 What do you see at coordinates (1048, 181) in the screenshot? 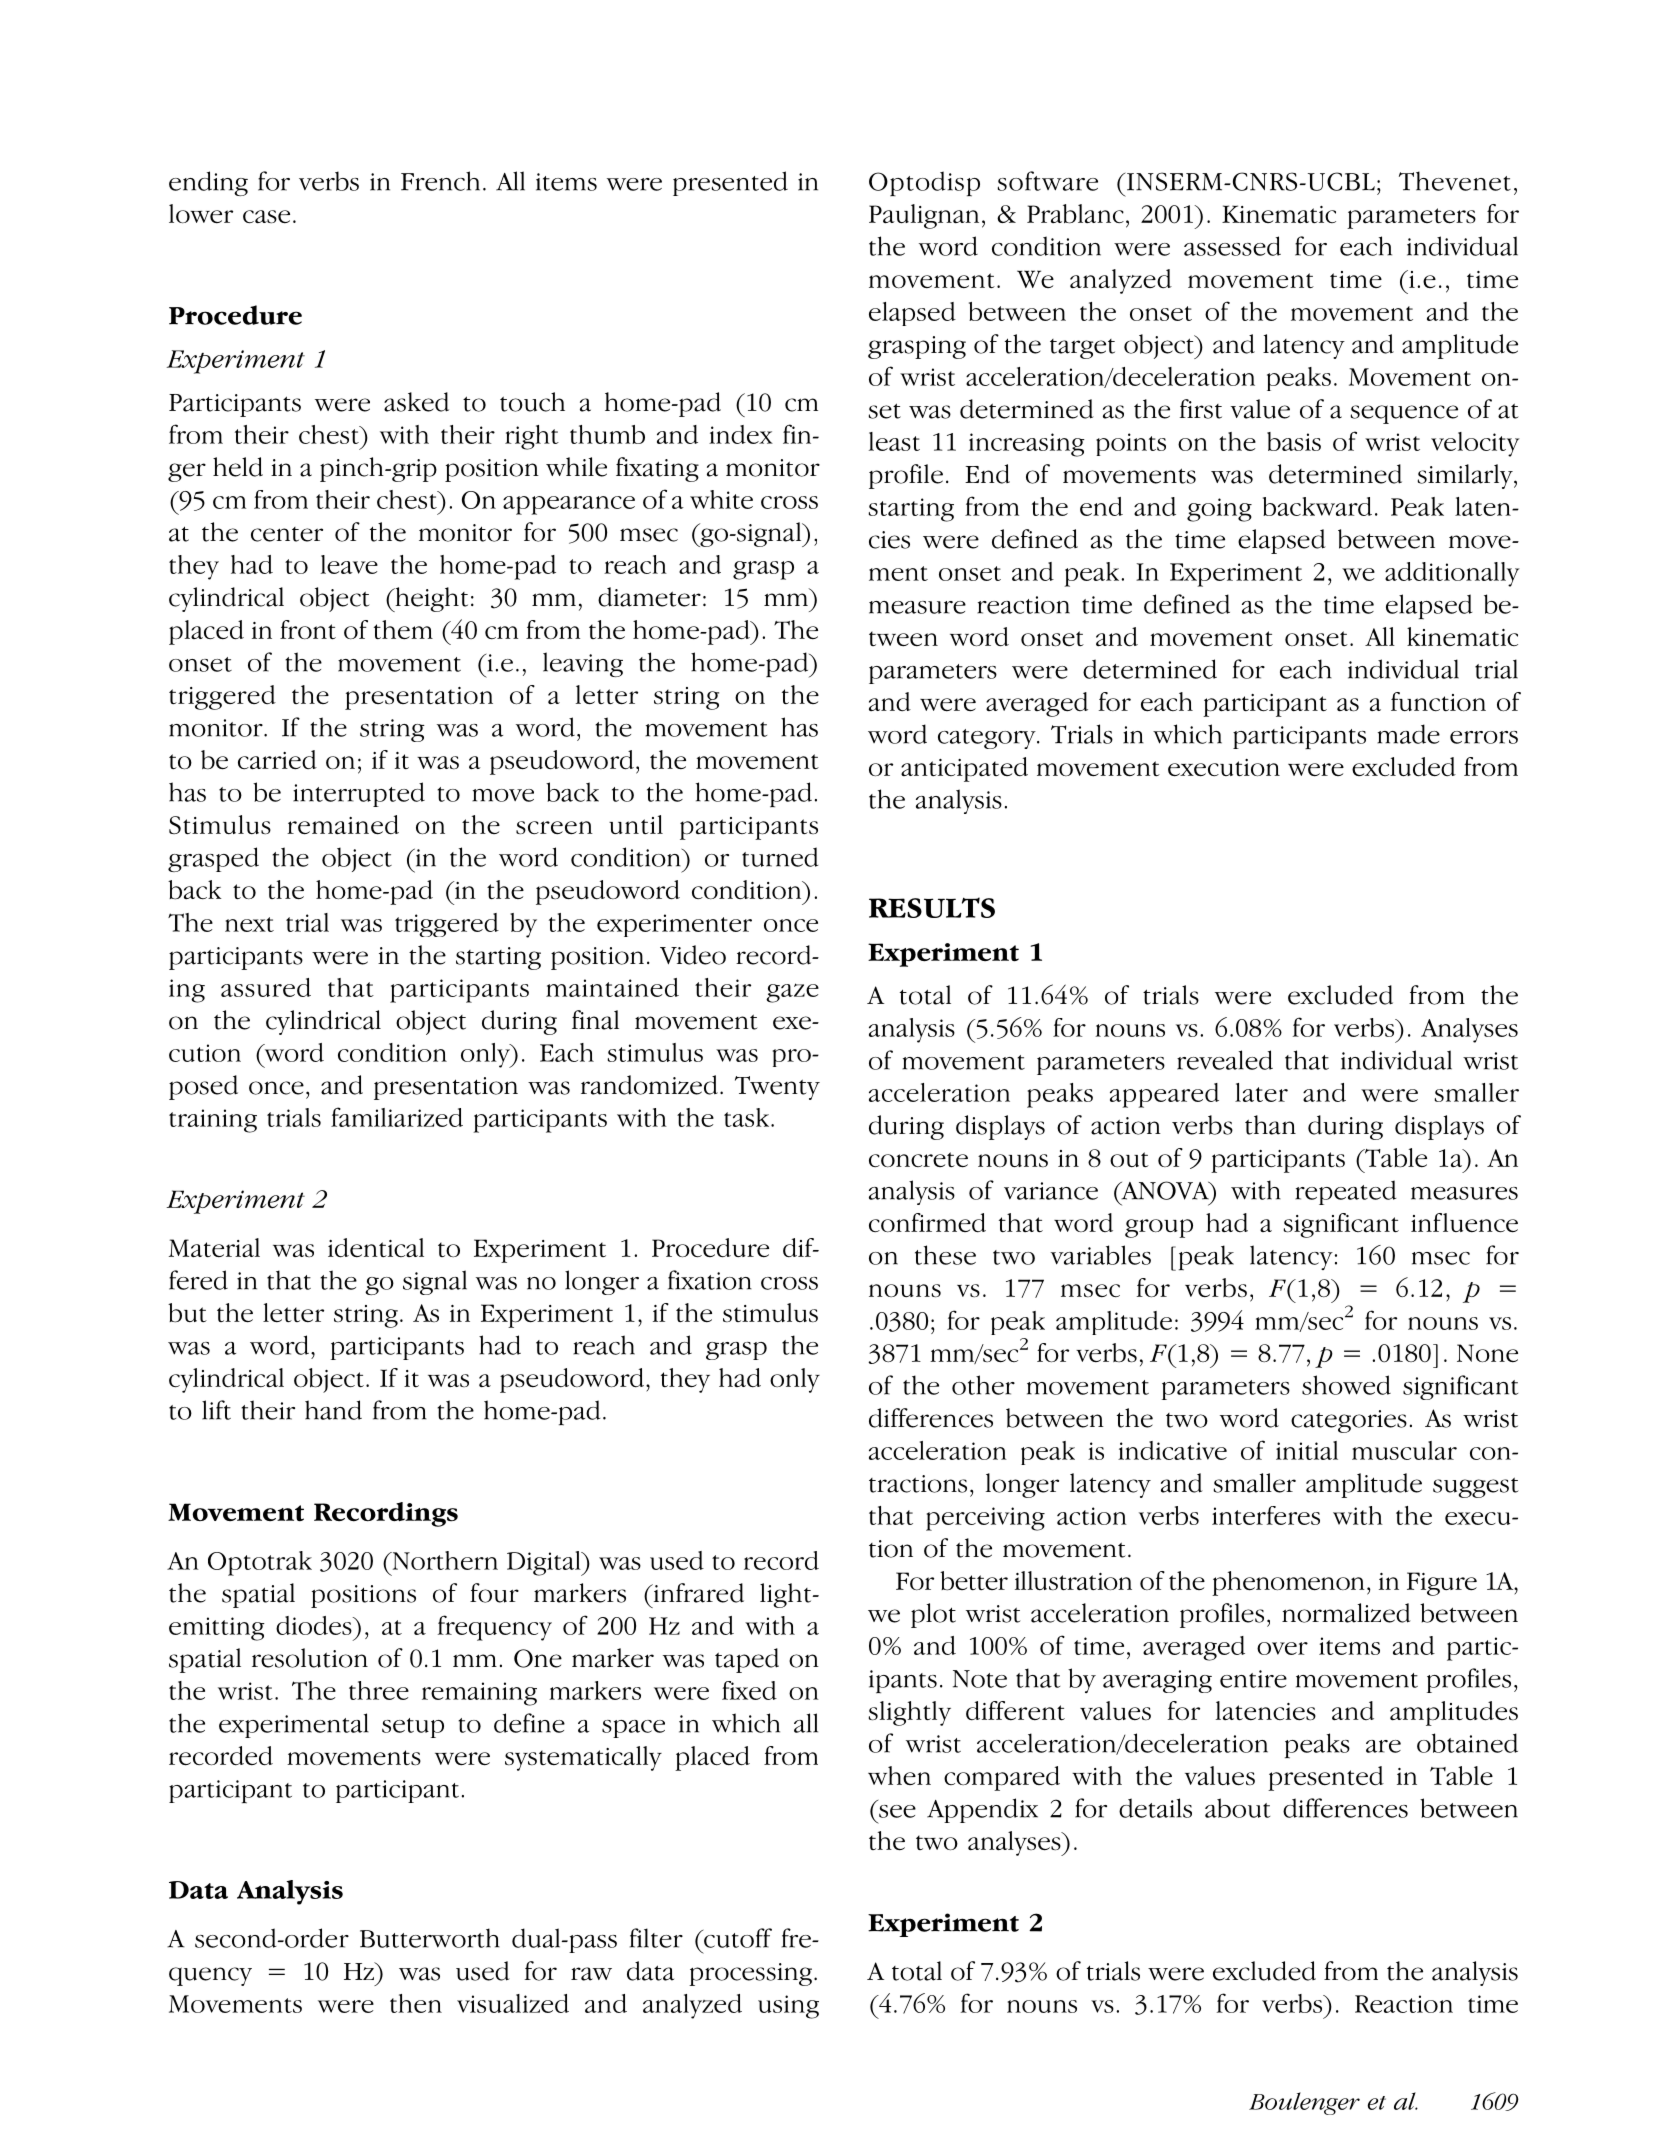
I see `software` at bounding box center [1048, 181].
